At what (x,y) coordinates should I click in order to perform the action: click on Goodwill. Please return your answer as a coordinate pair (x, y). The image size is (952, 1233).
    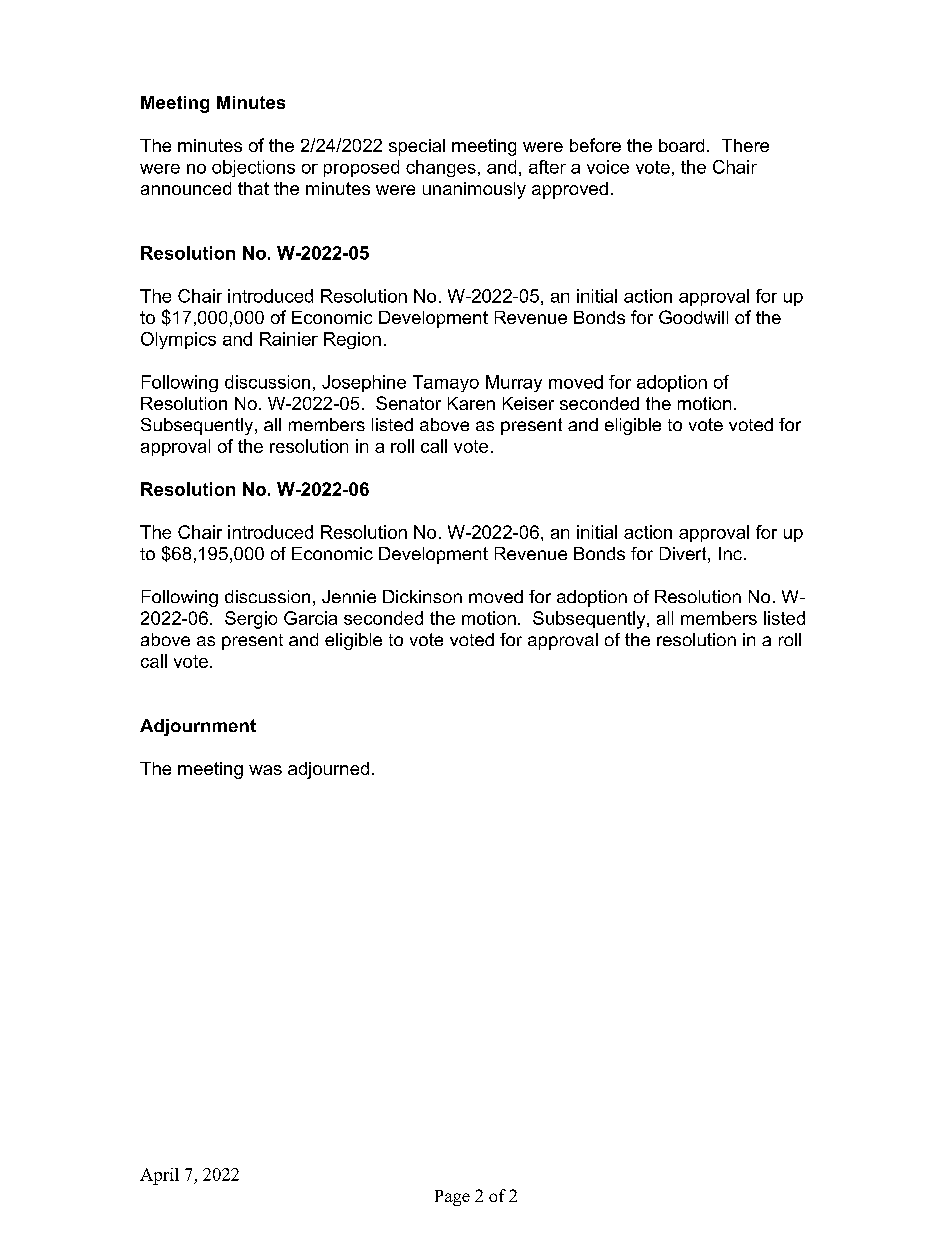
    Looking at the image, I should click on (693, 317).
